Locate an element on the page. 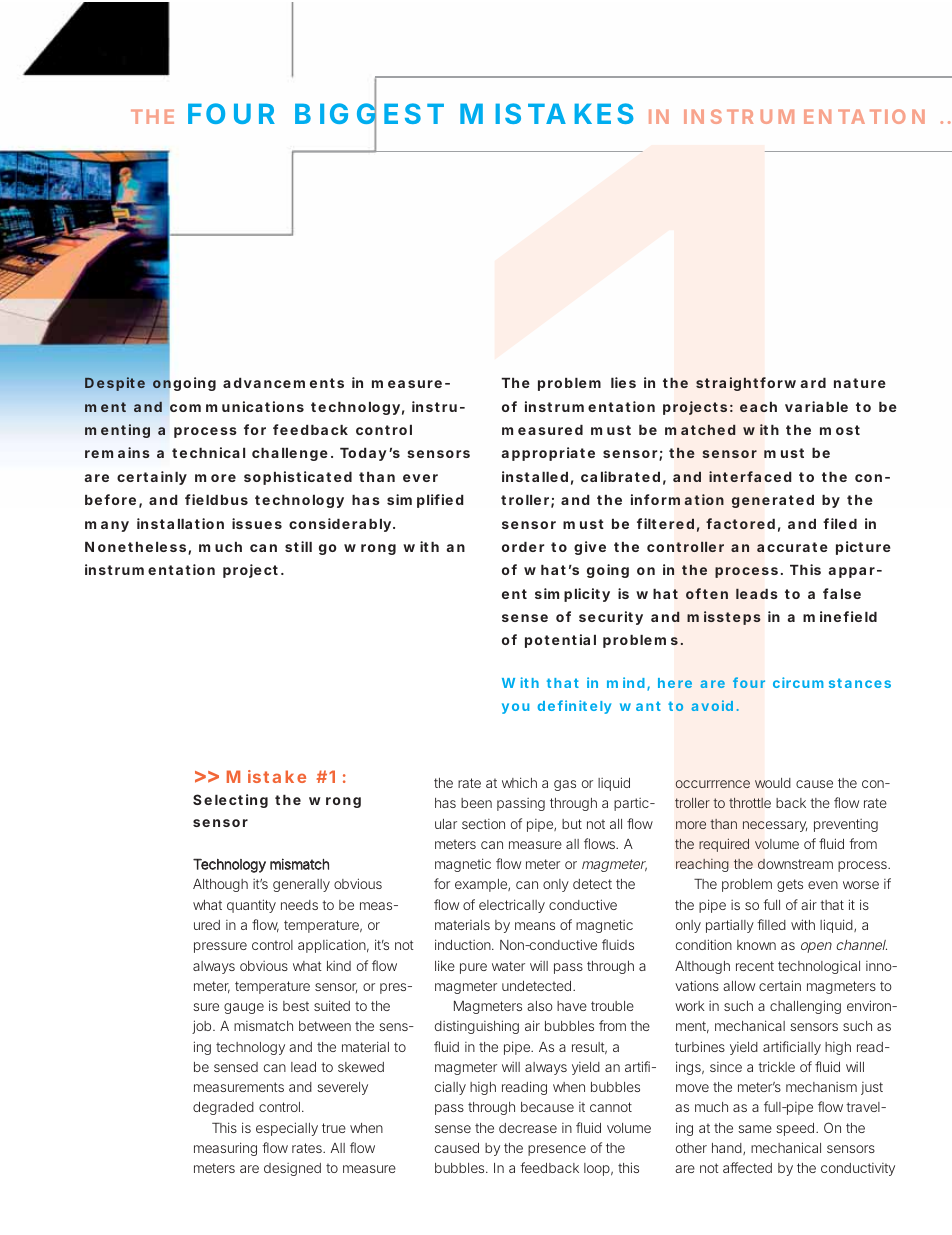 This document has width=952, height=1235. degraded is located at coordinates (223, 1108).
